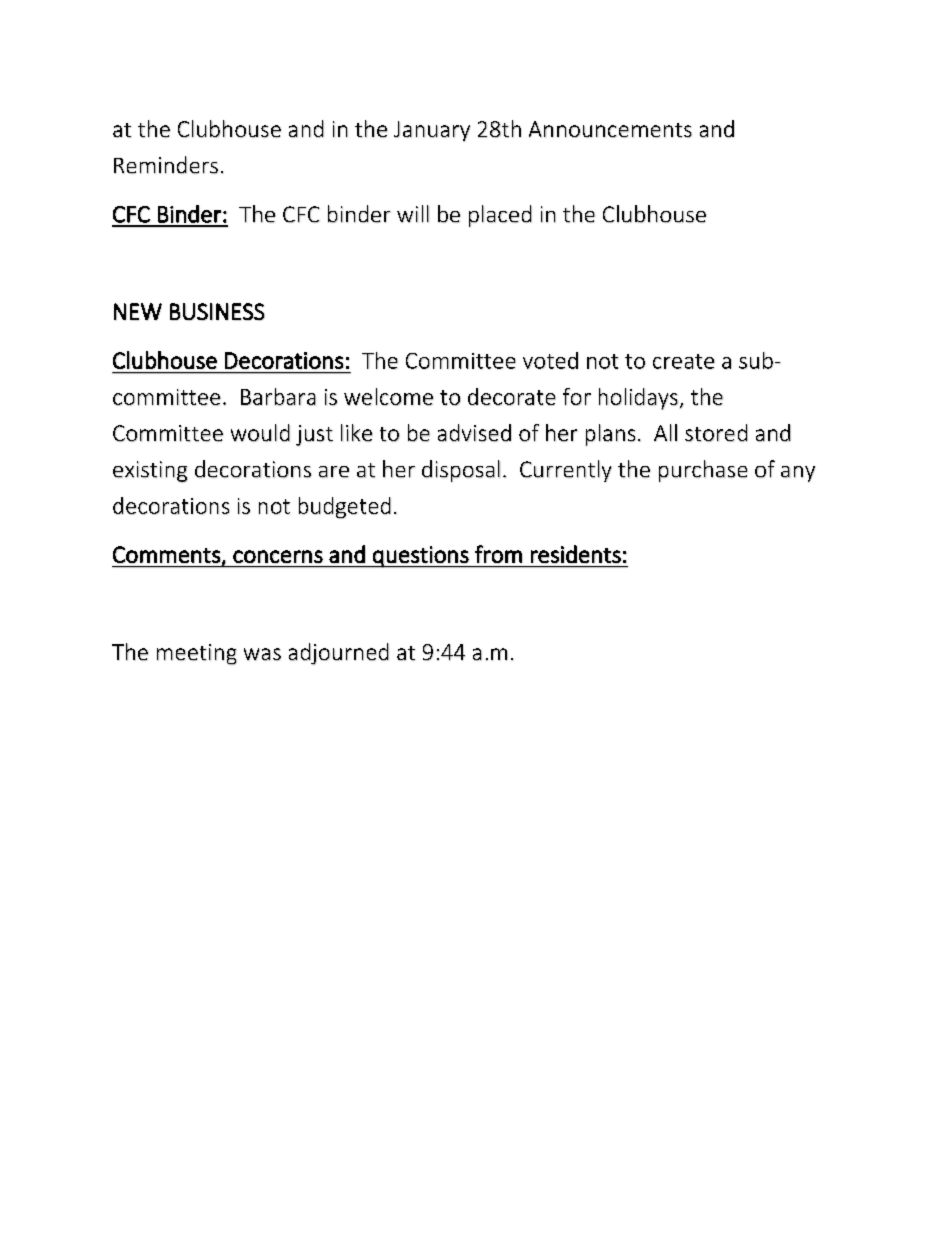  I want to click on January, so click(432, 131).
